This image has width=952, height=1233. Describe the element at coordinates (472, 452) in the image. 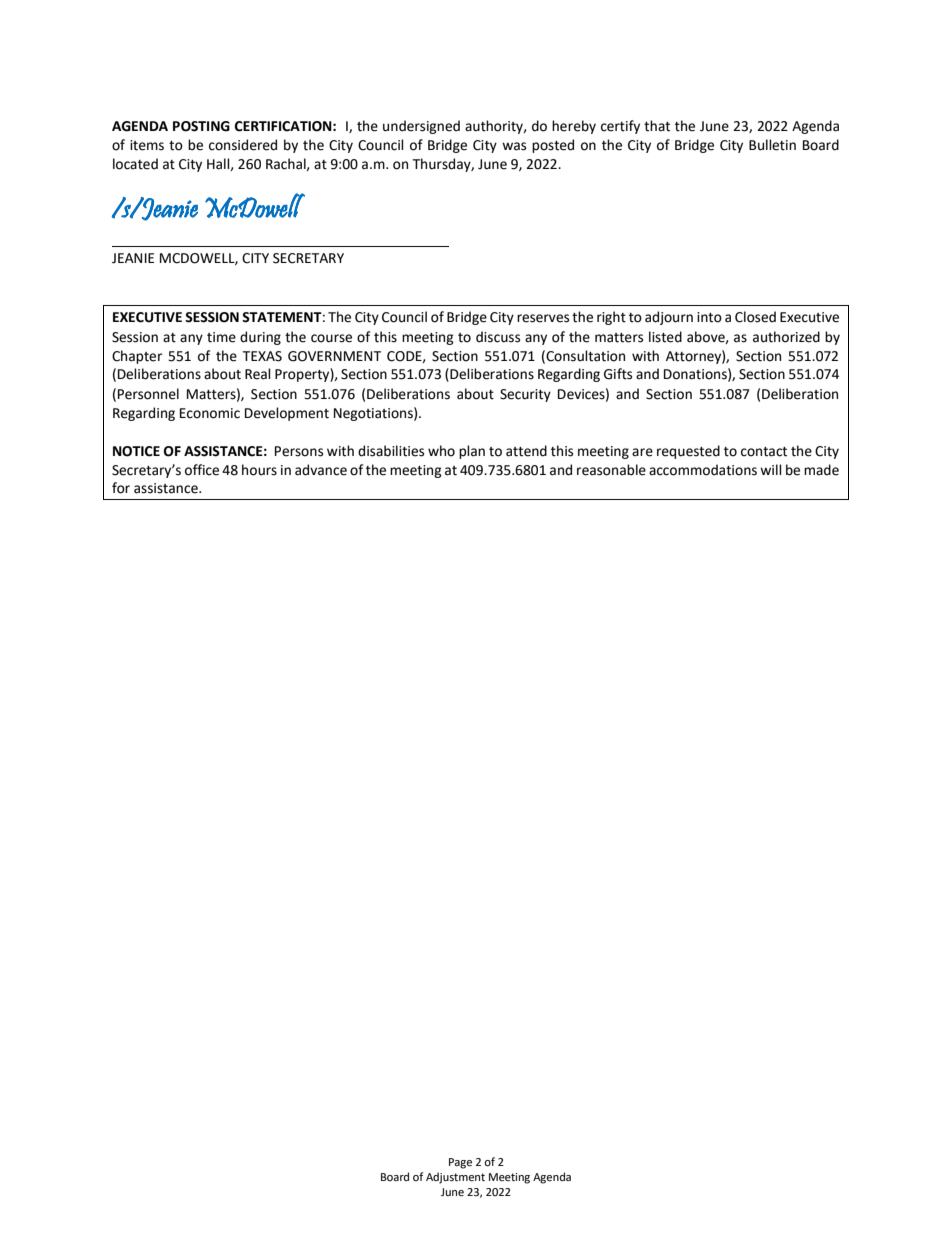

I see `plan` at that location.
